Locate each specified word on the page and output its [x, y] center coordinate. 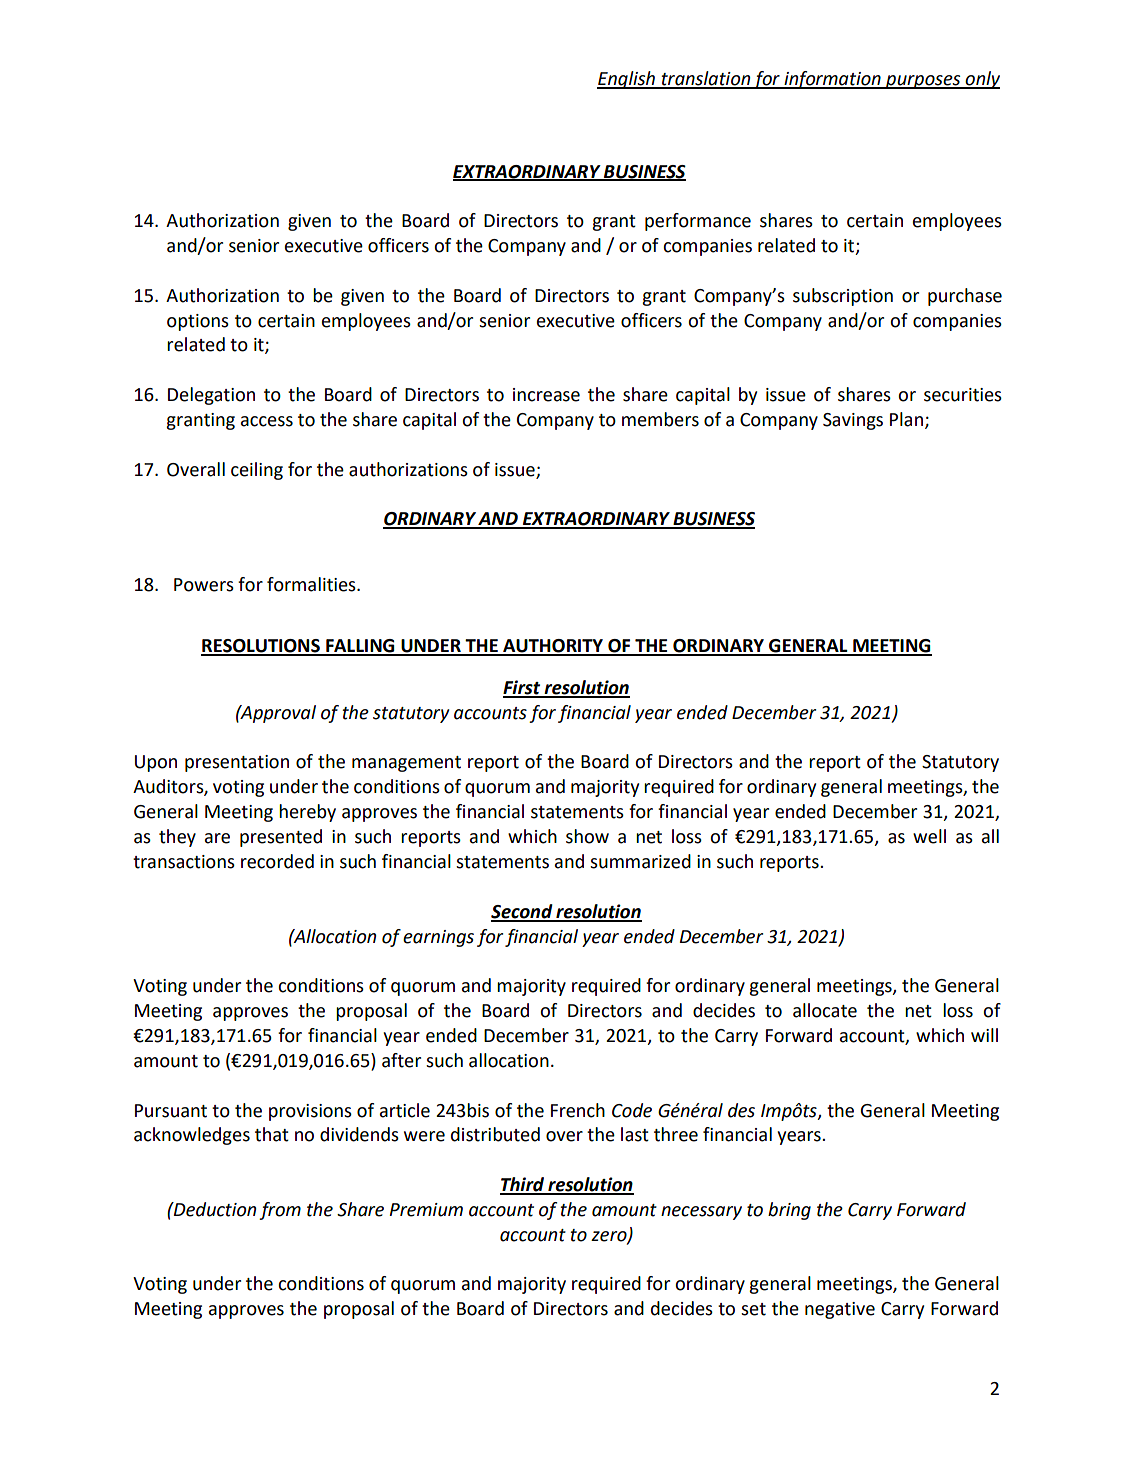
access [267, 421]
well [929, 836]
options [198, 322]
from [280, 1211]
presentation [237, 763]
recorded [277, 861]
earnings [438, 938]
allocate [825, 1010]
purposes [923, 82]
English [627, 80]
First [523, 688]
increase [546, 395]
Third [523, 1185]
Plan [906, 419]
